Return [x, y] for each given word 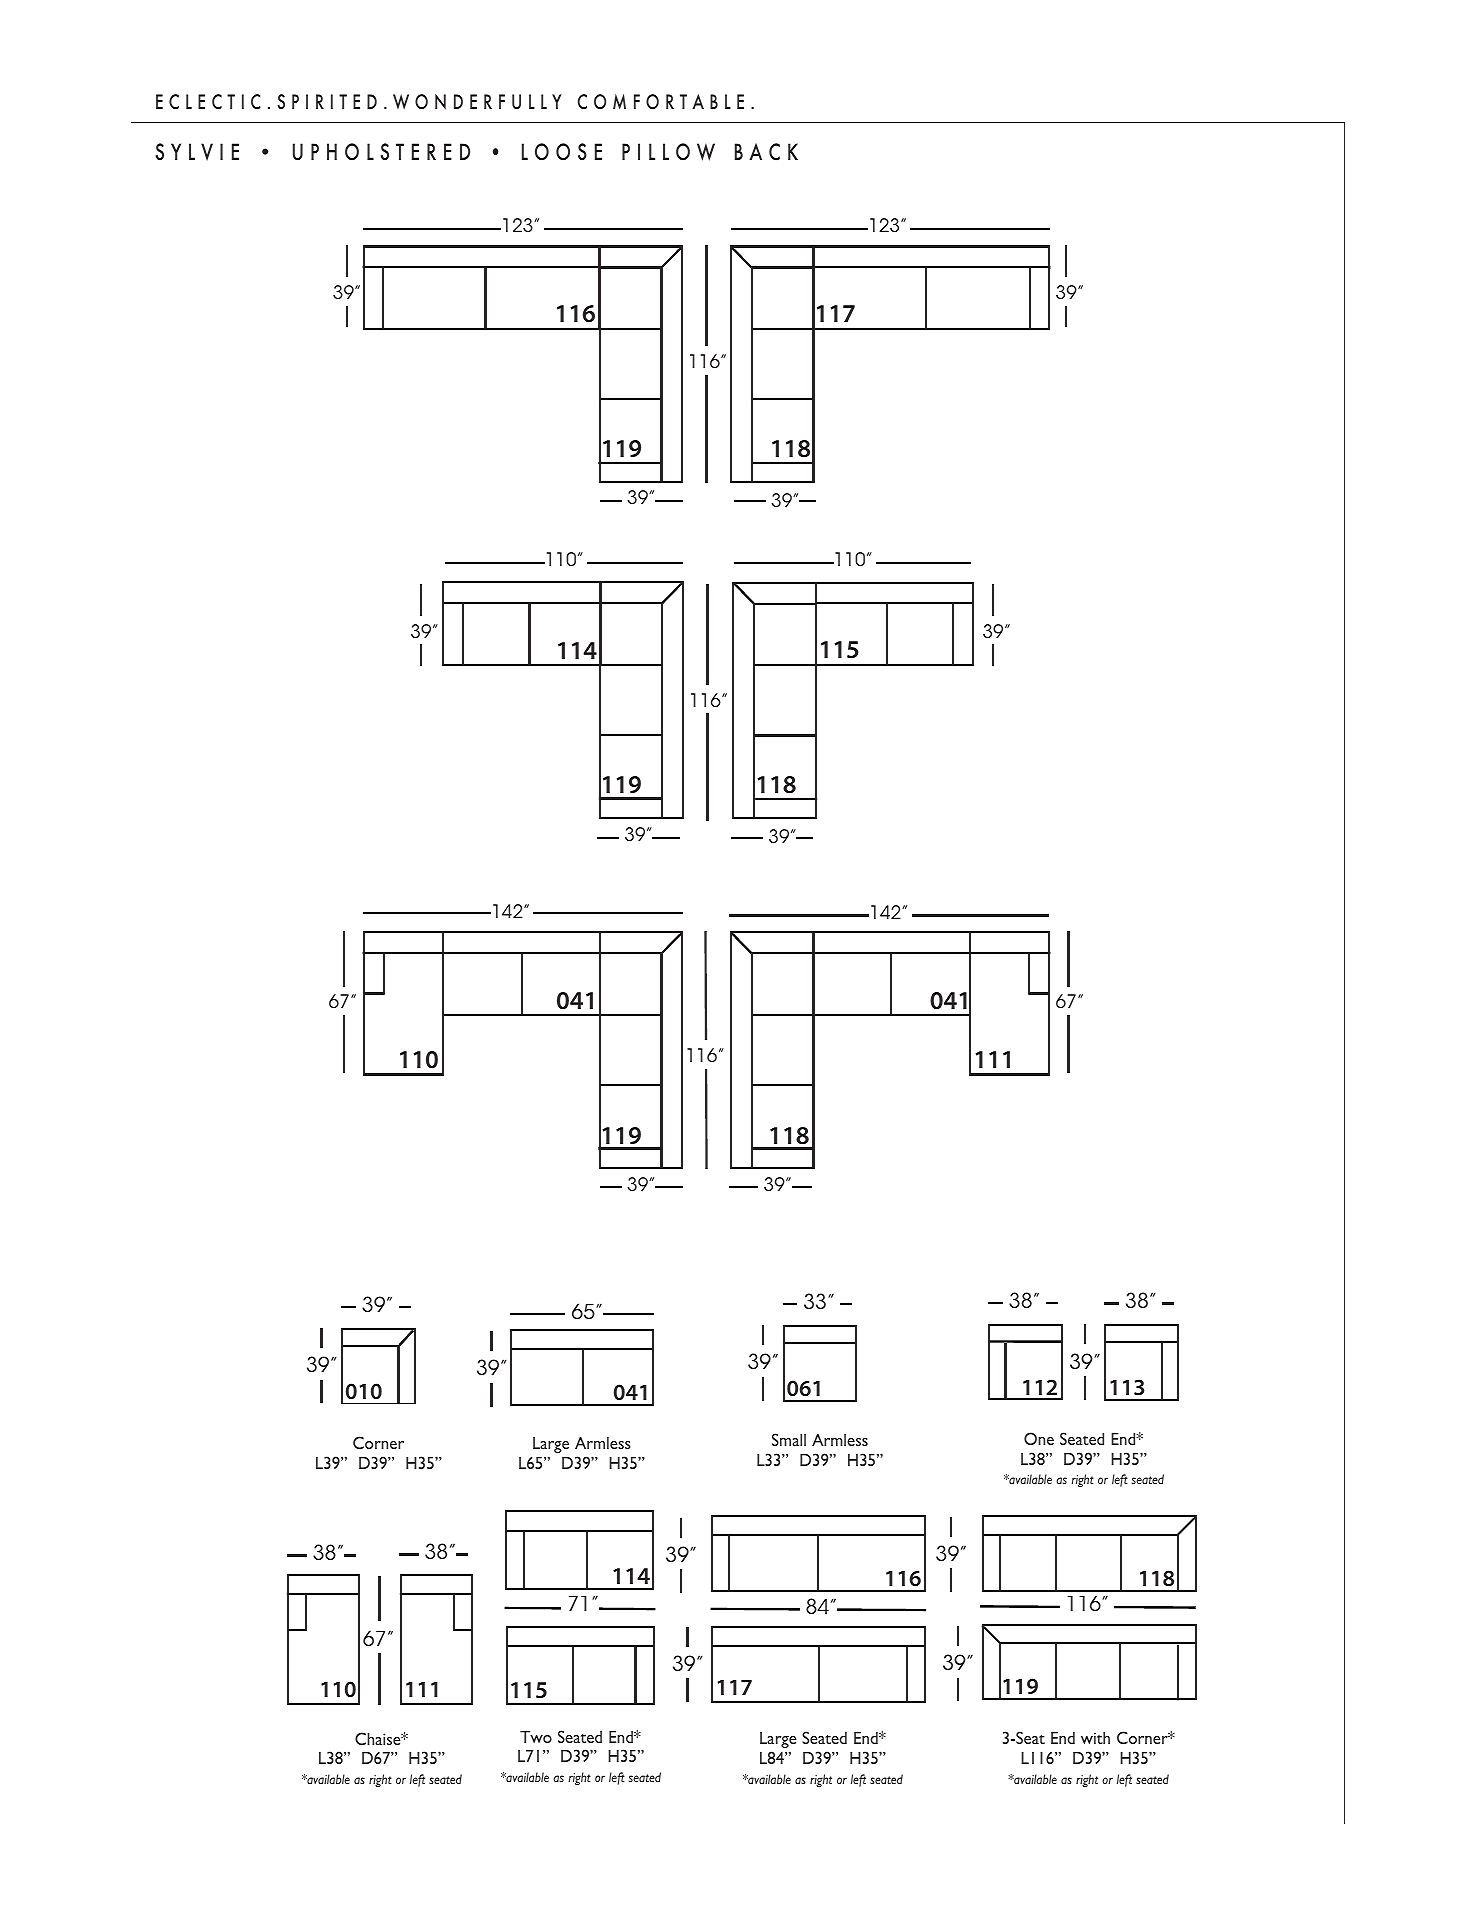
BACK [766, 152]
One [1039, 1438]
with [1095, 1738]
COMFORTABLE [661, 102]
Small [789, 1439]
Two [536, 1736]
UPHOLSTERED [381, 152]
